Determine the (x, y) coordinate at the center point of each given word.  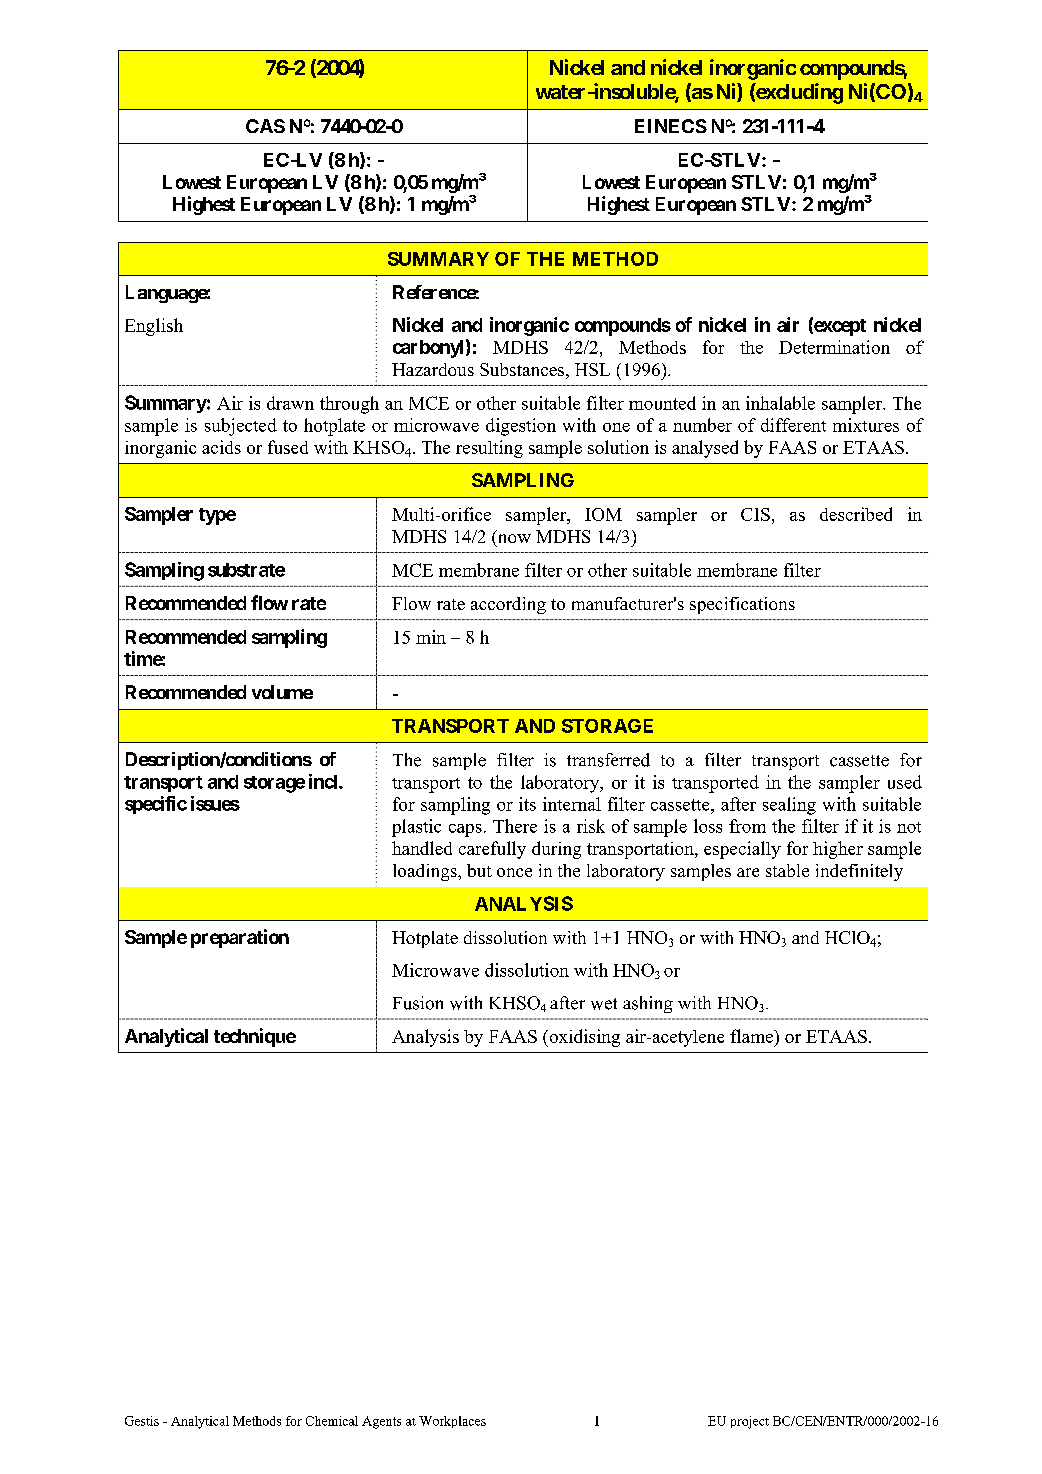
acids (221, 447)
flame (752, 1036)
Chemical (332, 1421)
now (513, 540)
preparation (240, 938)
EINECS (671, 126)
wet (604, 1004)
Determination (834, 347)
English (154, 327)
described (856, 514)
